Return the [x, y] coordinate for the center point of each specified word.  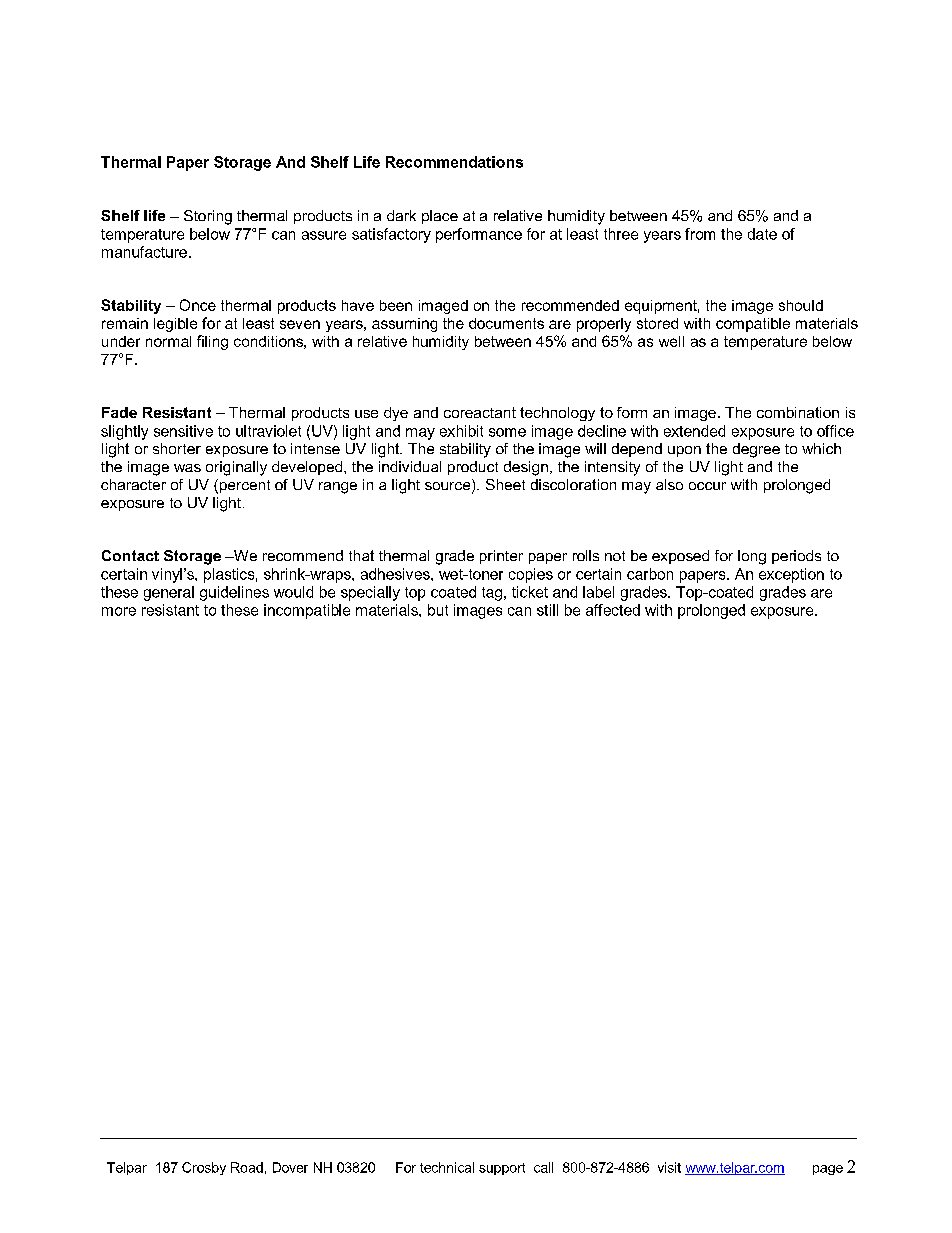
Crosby [204, 1168]
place [440, 217]
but [438, 610]
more [119, 611]
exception [791, 575]
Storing [208, 217]
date [762, 234]
